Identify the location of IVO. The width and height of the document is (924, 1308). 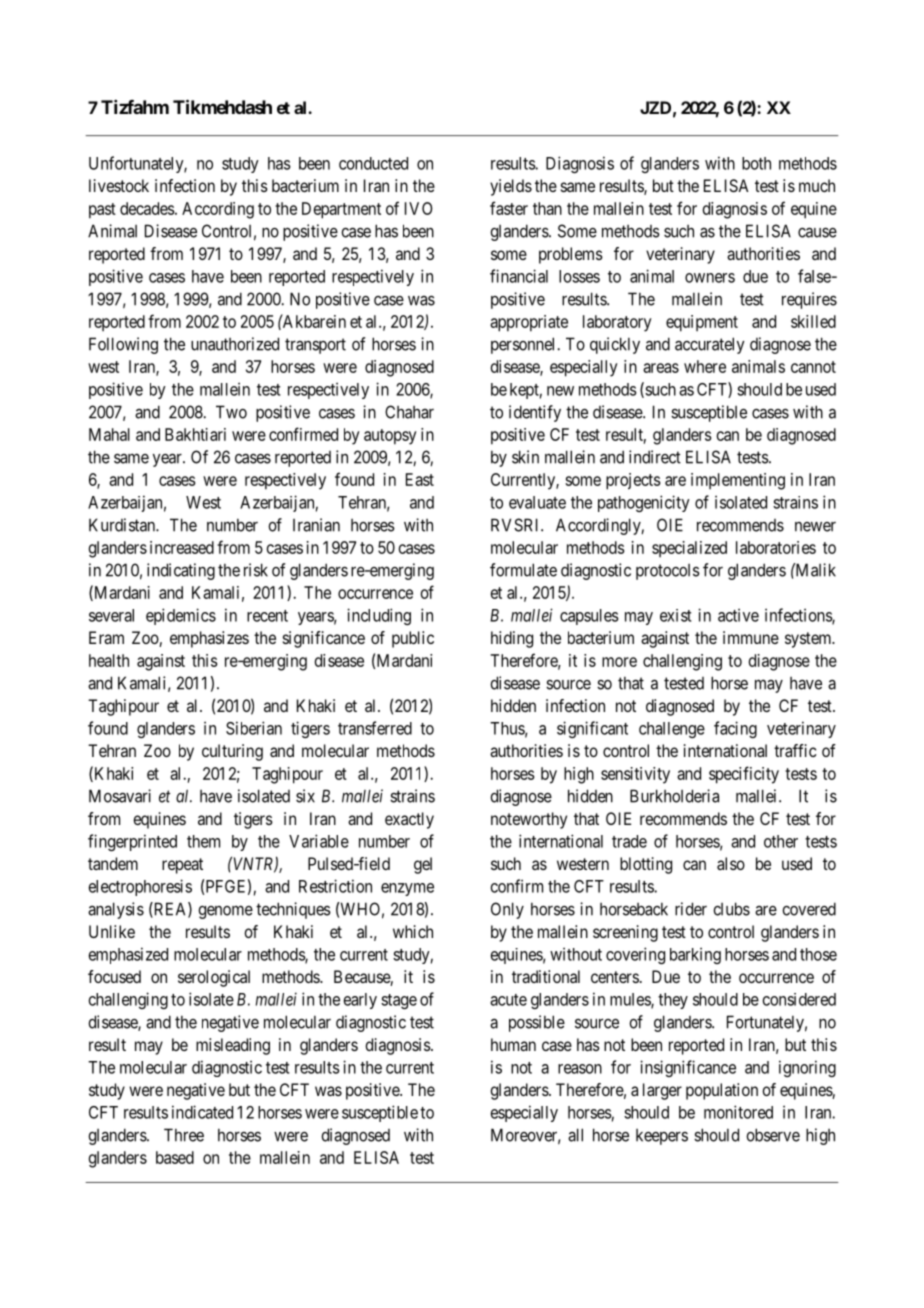
(419, 208).
